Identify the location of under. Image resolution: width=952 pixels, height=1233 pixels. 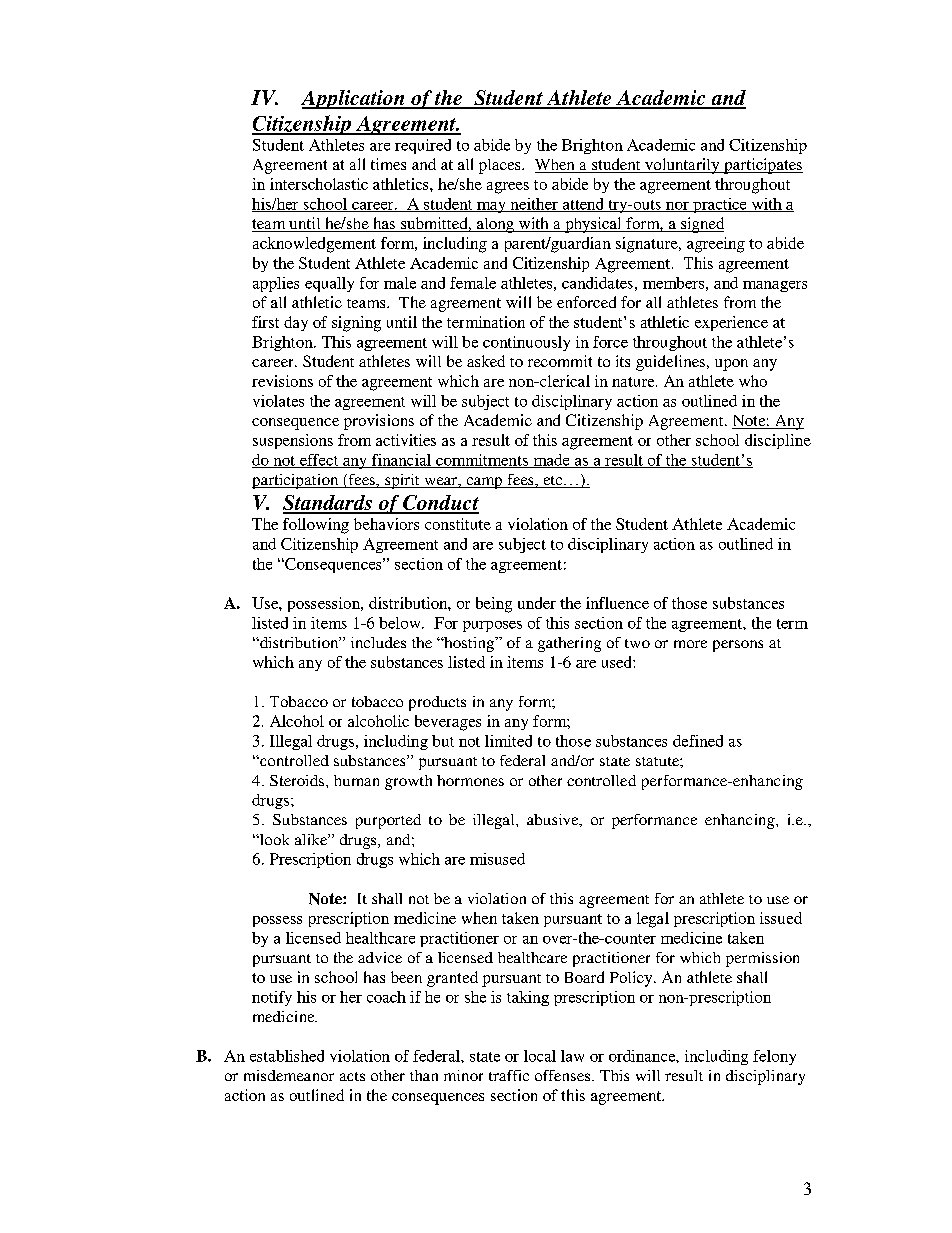
(537, 603).
